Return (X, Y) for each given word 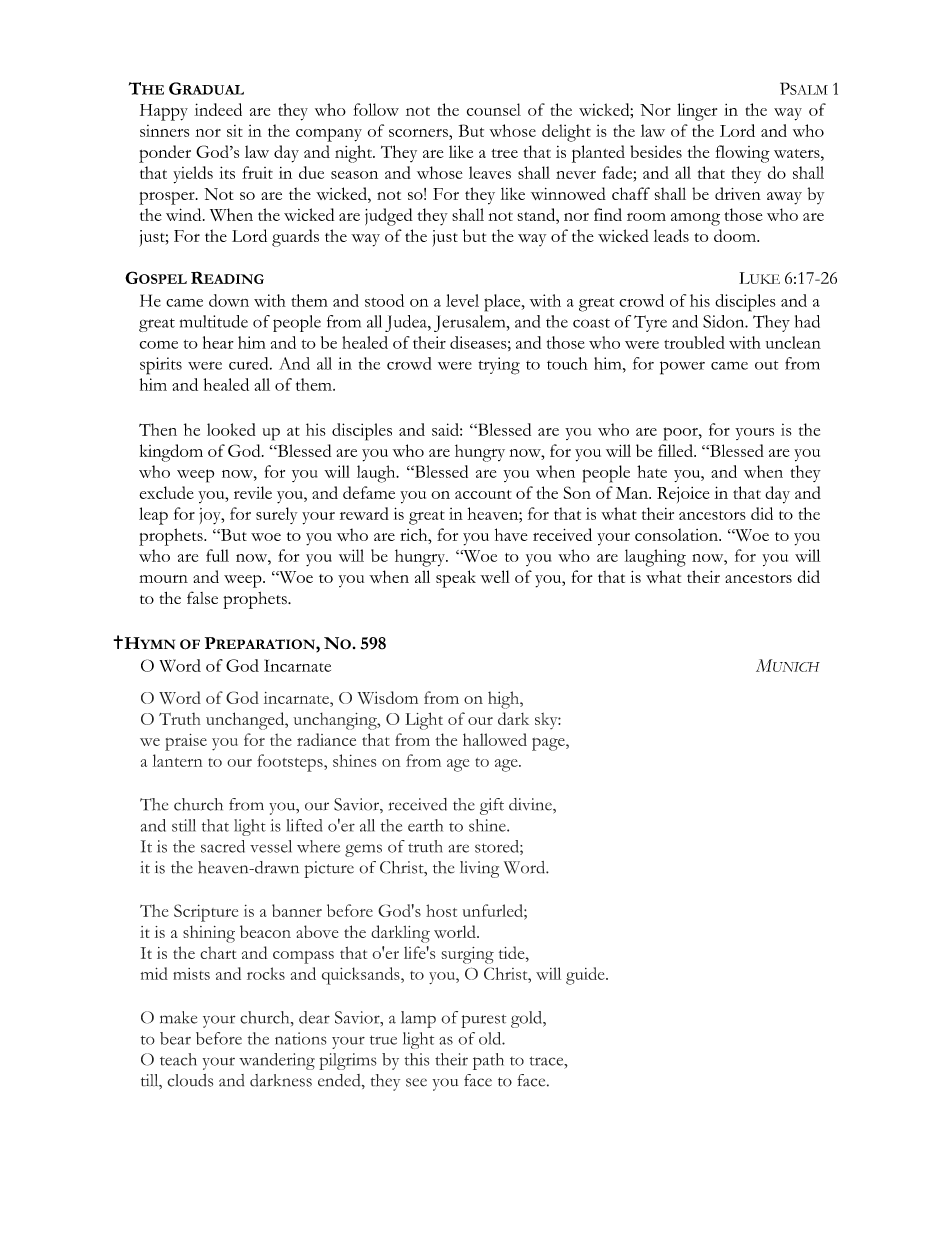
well (494, 576)
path (488, 1061)
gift (492, 806)
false (202, 597)
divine (531, 804)
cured (250, 363)
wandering (277, 1061)
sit (235, 131)
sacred (223, 846)
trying (499, 366)
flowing (743, 154)
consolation (677, 534)
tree (504, 153)
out (766, 365)
